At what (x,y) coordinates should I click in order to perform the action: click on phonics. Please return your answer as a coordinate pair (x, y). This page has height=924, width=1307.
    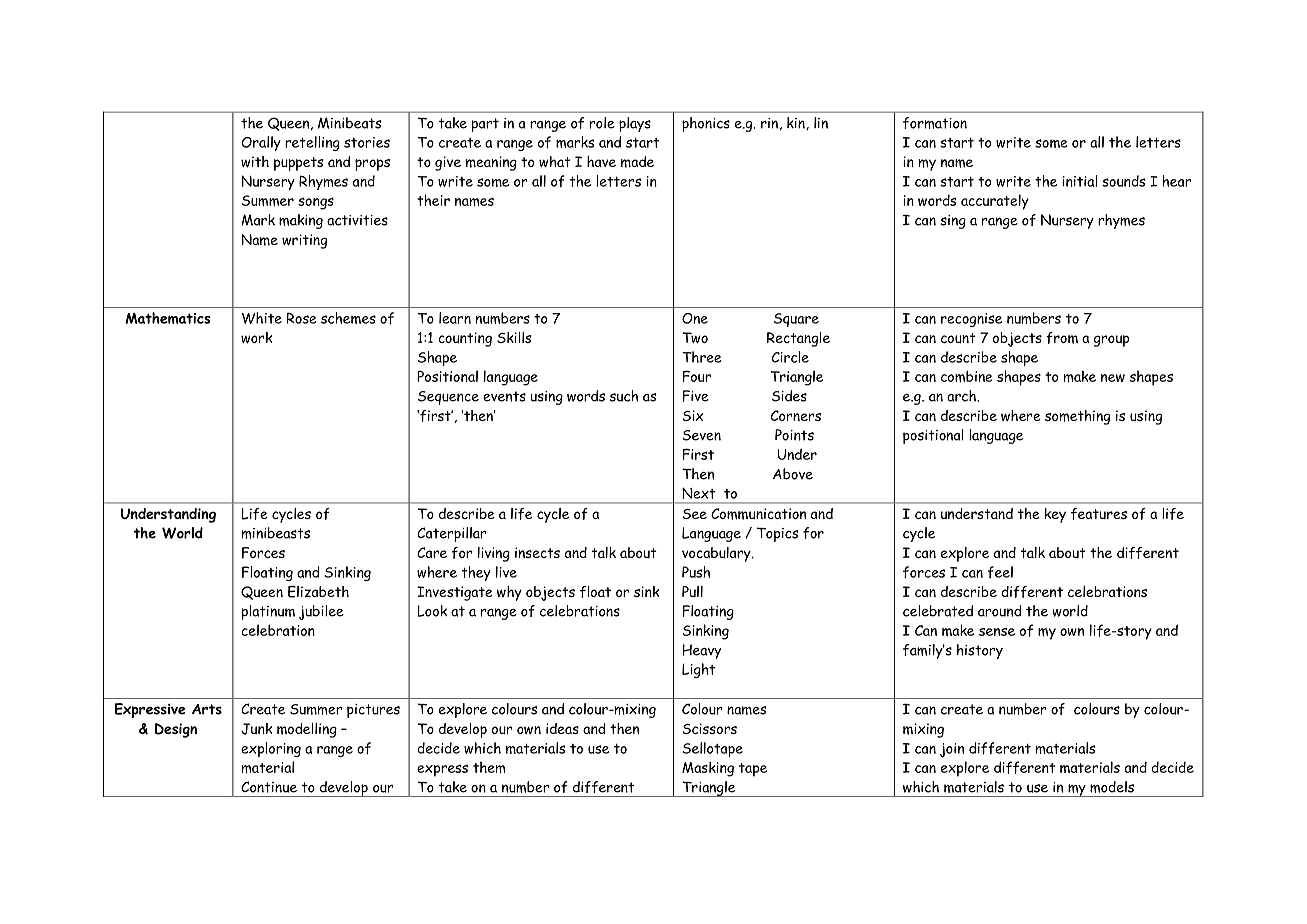
    Looking at the image, I should click on (706, 124).
